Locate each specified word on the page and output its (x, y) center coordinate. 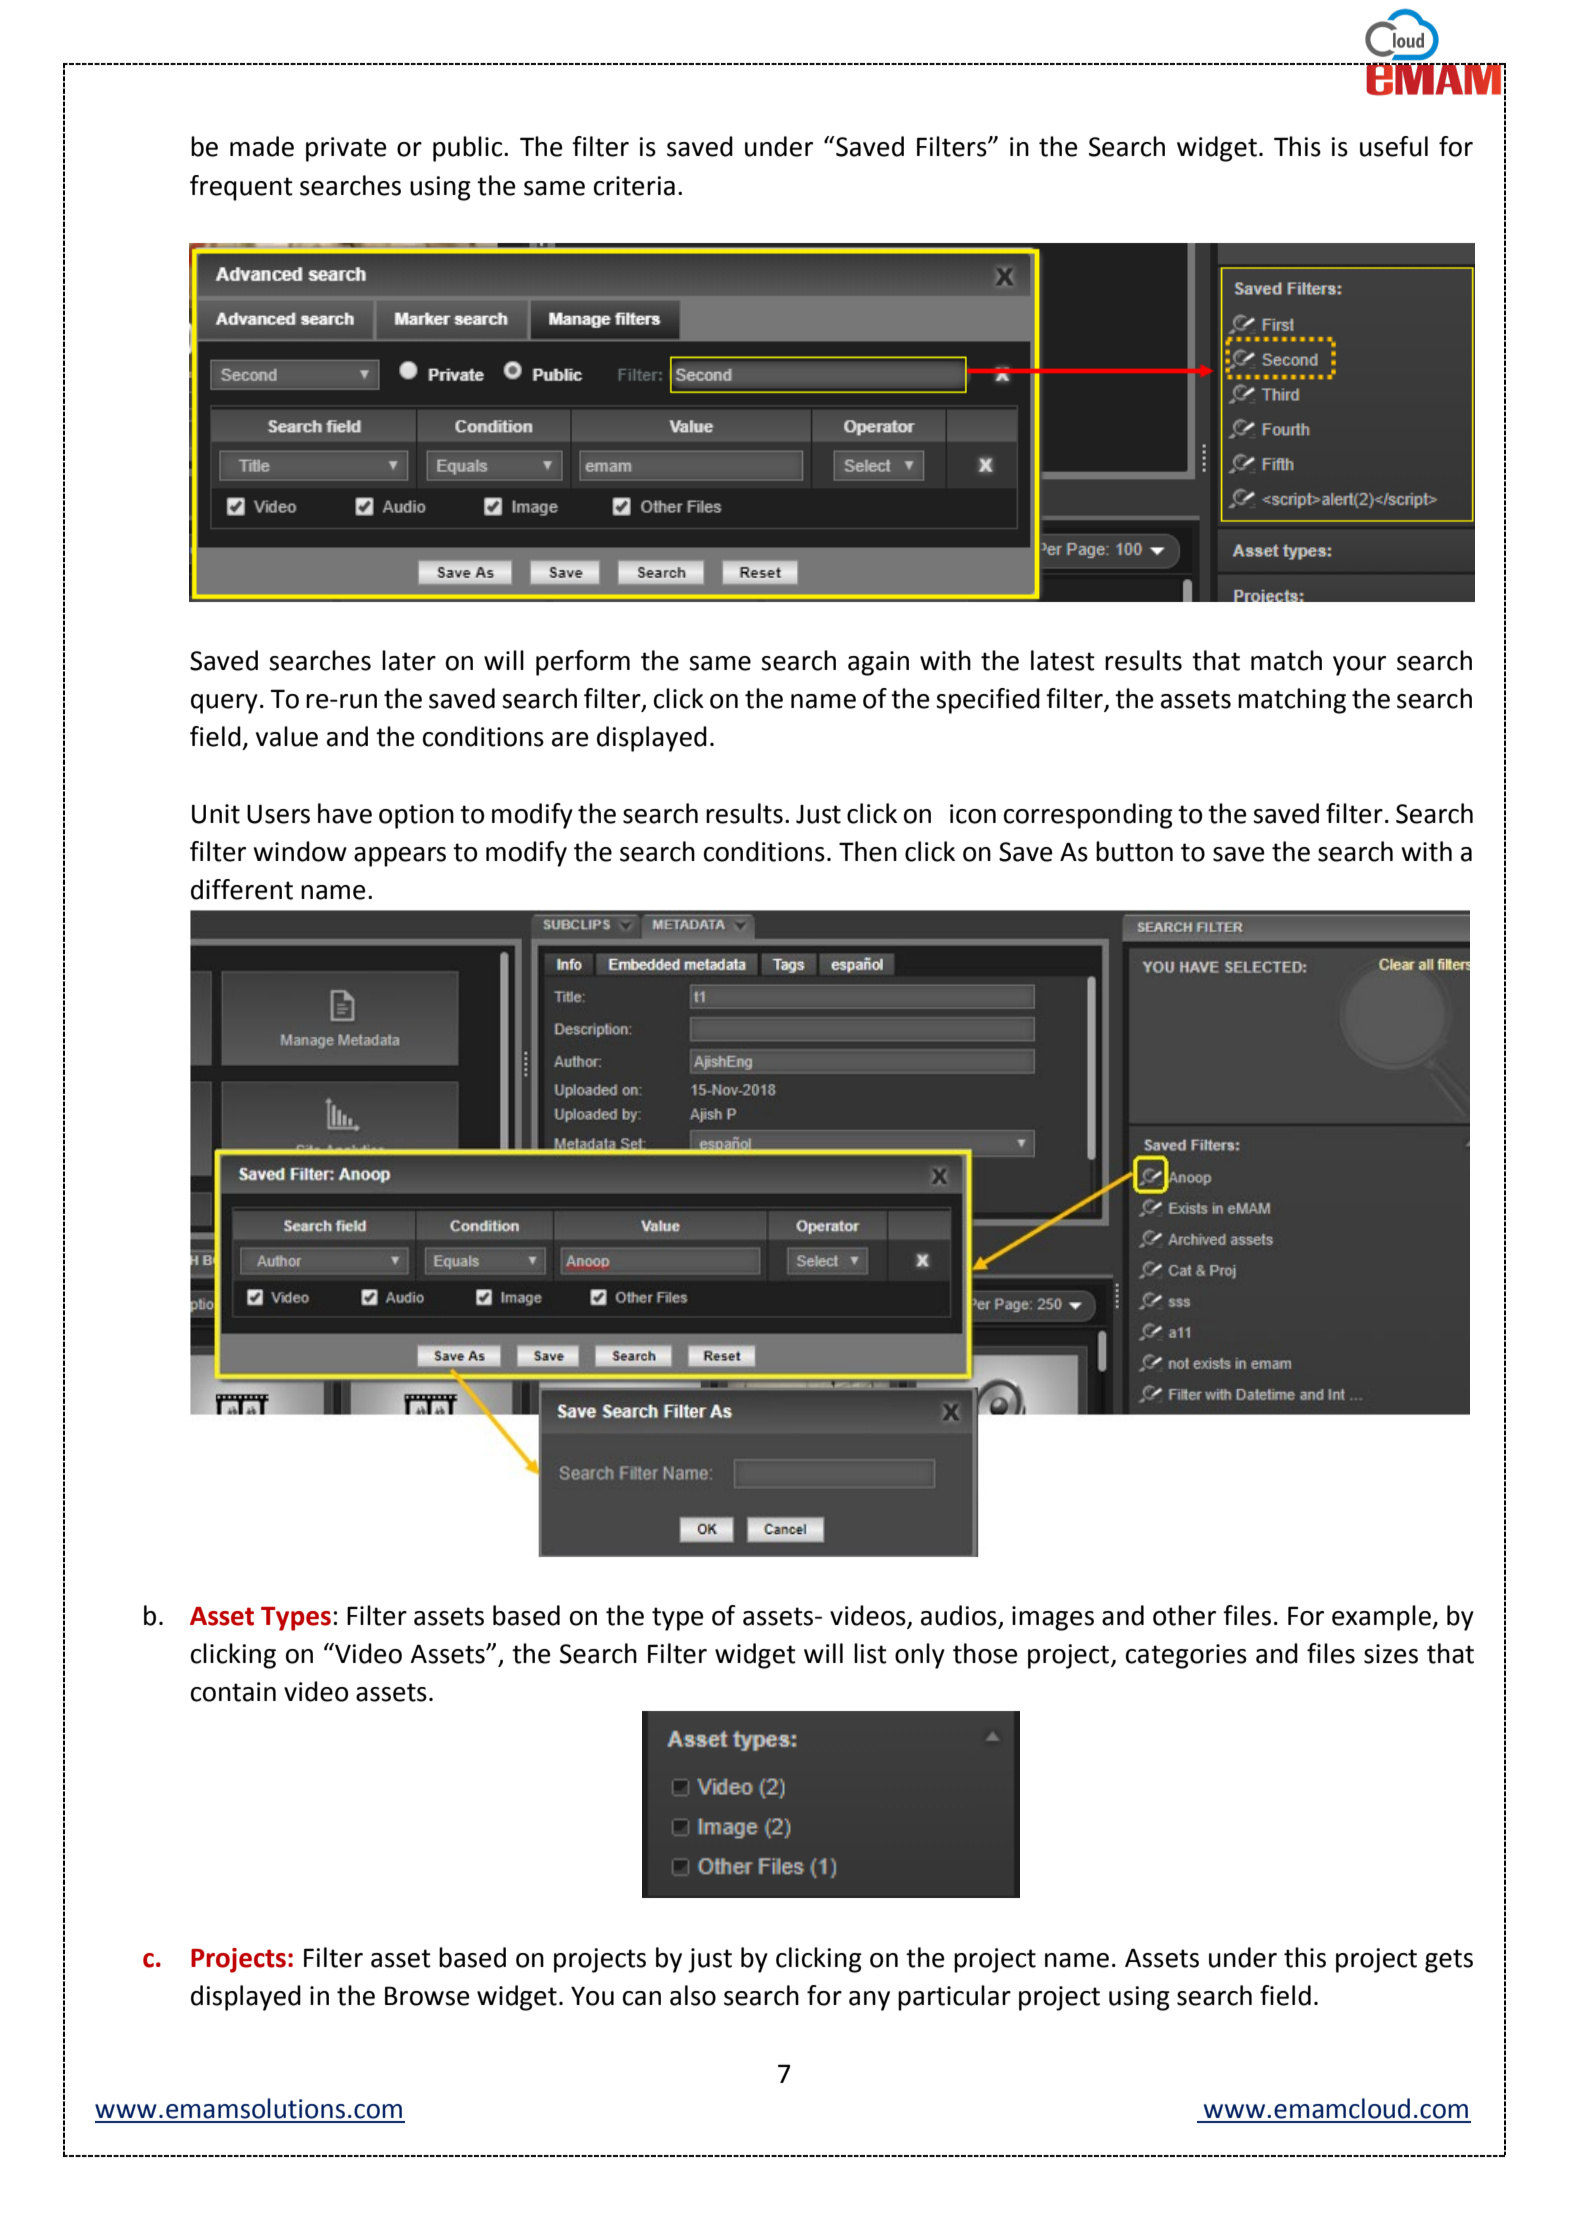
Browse (427, 1996)
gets (1449, 1961)
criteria (634, 186)
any (869, 2001)
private (346, 149)
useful (1394, 146)
